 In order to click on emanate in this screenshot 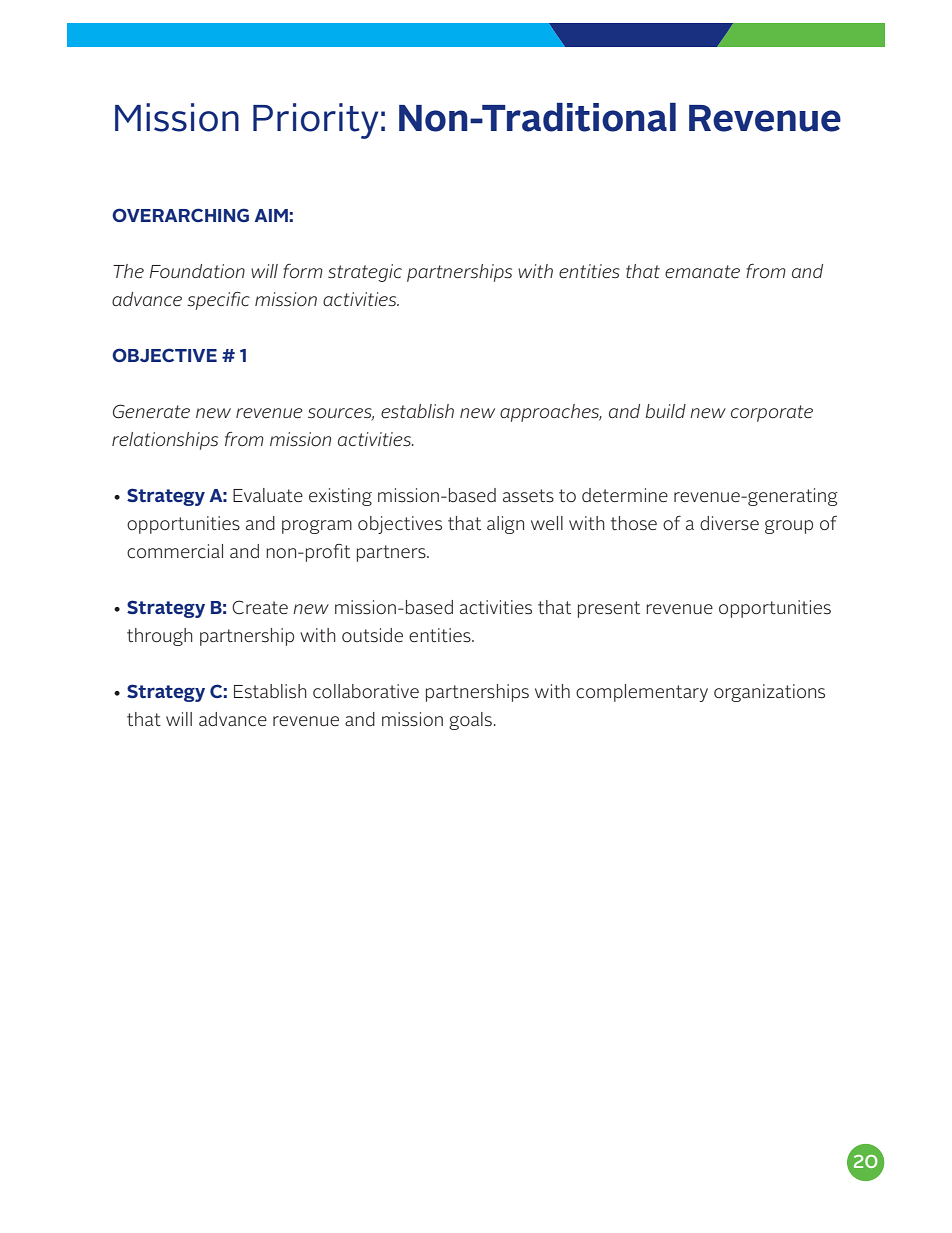, I will do `click(702, 272)`.
